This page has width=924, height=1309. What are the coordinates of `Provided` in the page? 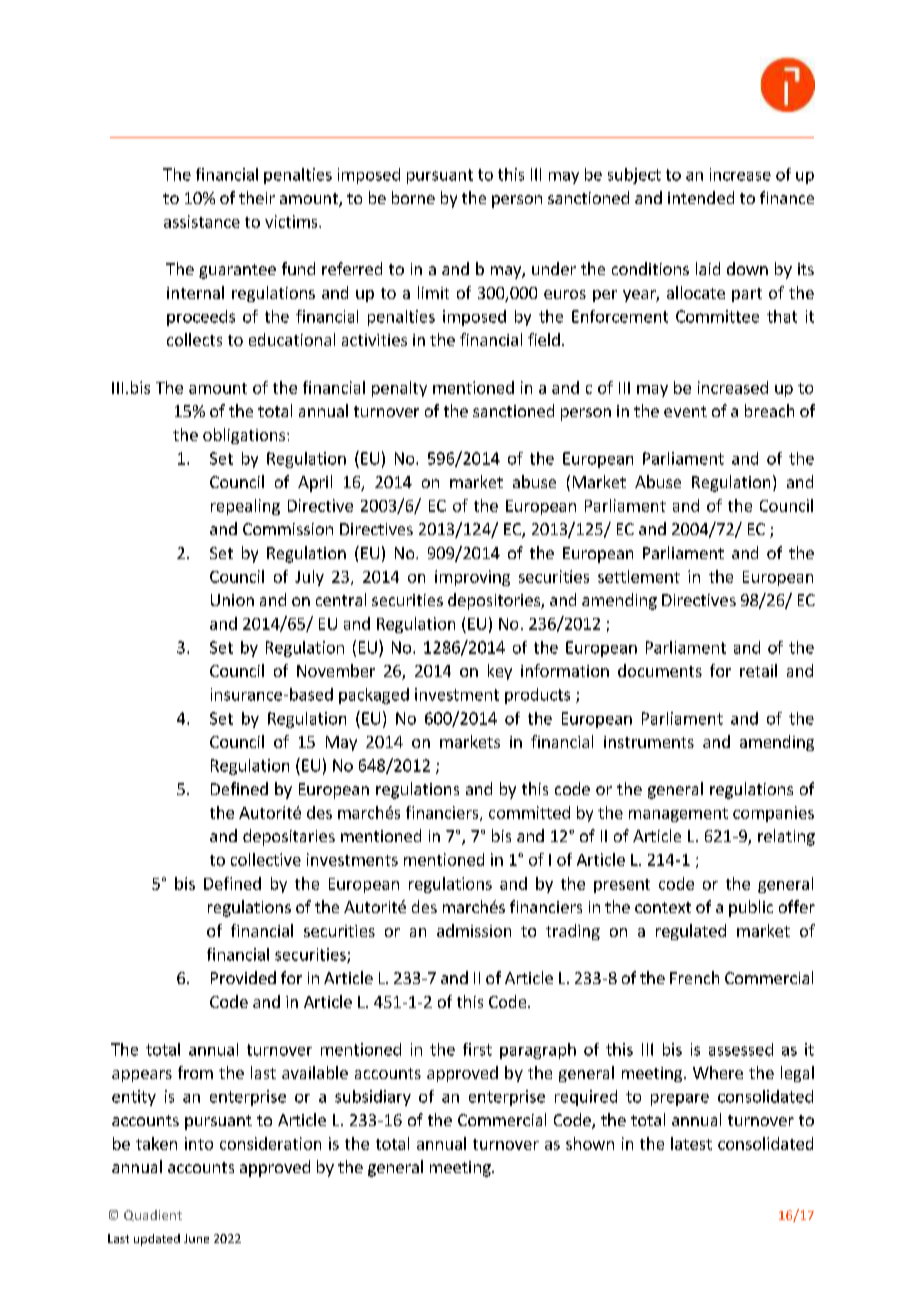 It's located at (243, 977).
